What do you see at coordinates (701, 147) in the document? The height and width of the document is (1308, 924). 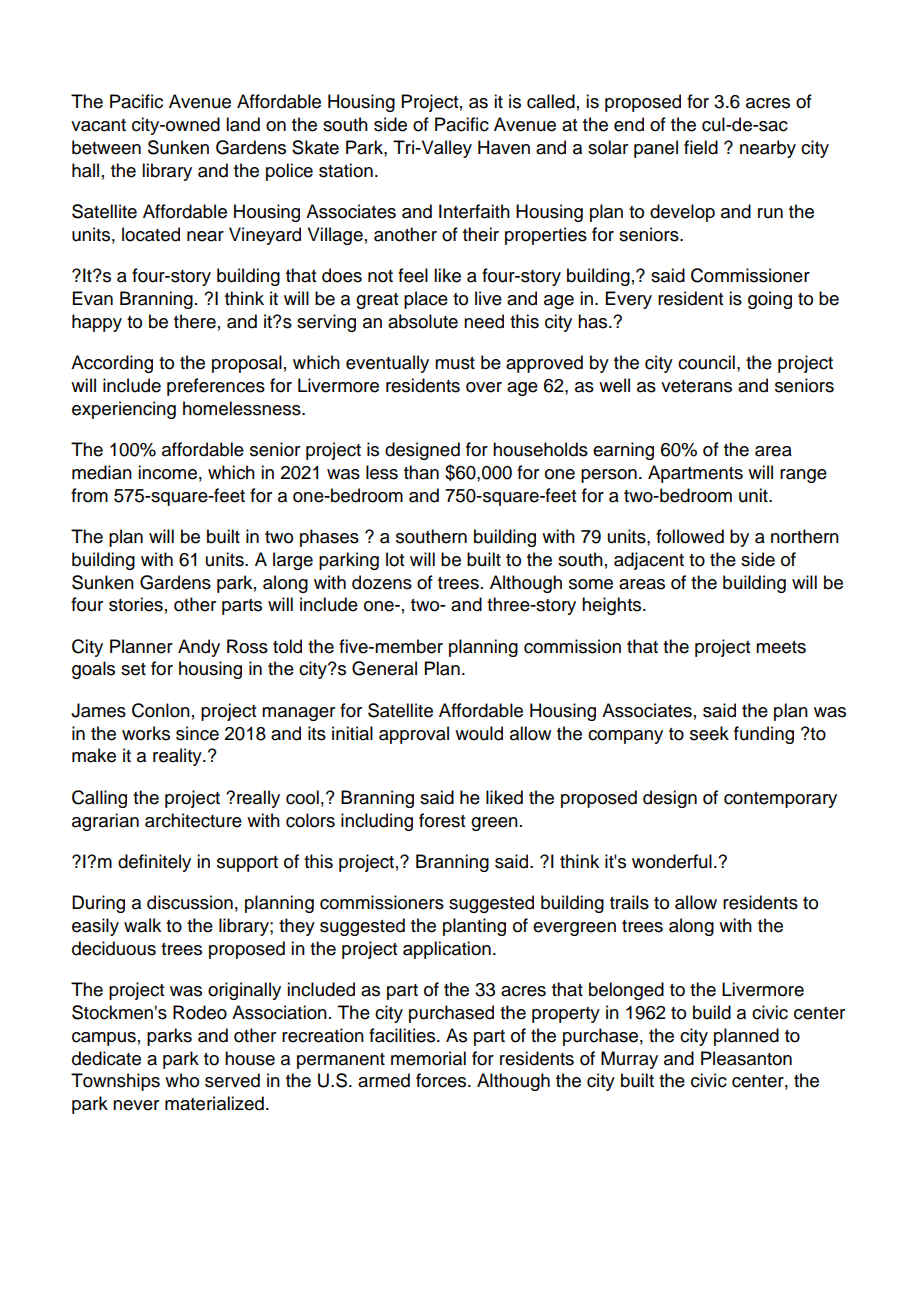 I see `field` at bounding box center [701, 147].
